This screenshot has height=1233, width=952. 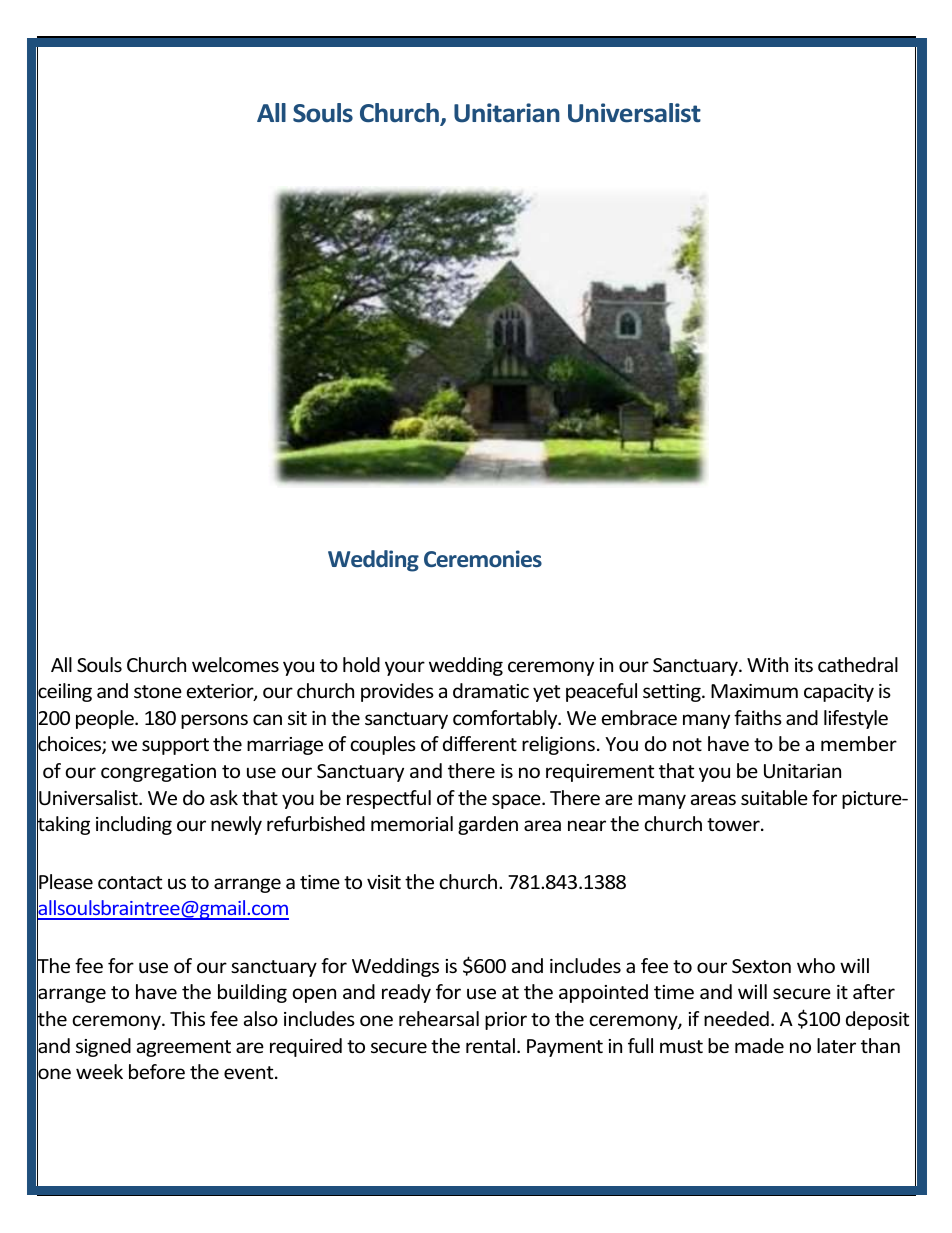 I want to click on made, so click(x=759, y=1045).
